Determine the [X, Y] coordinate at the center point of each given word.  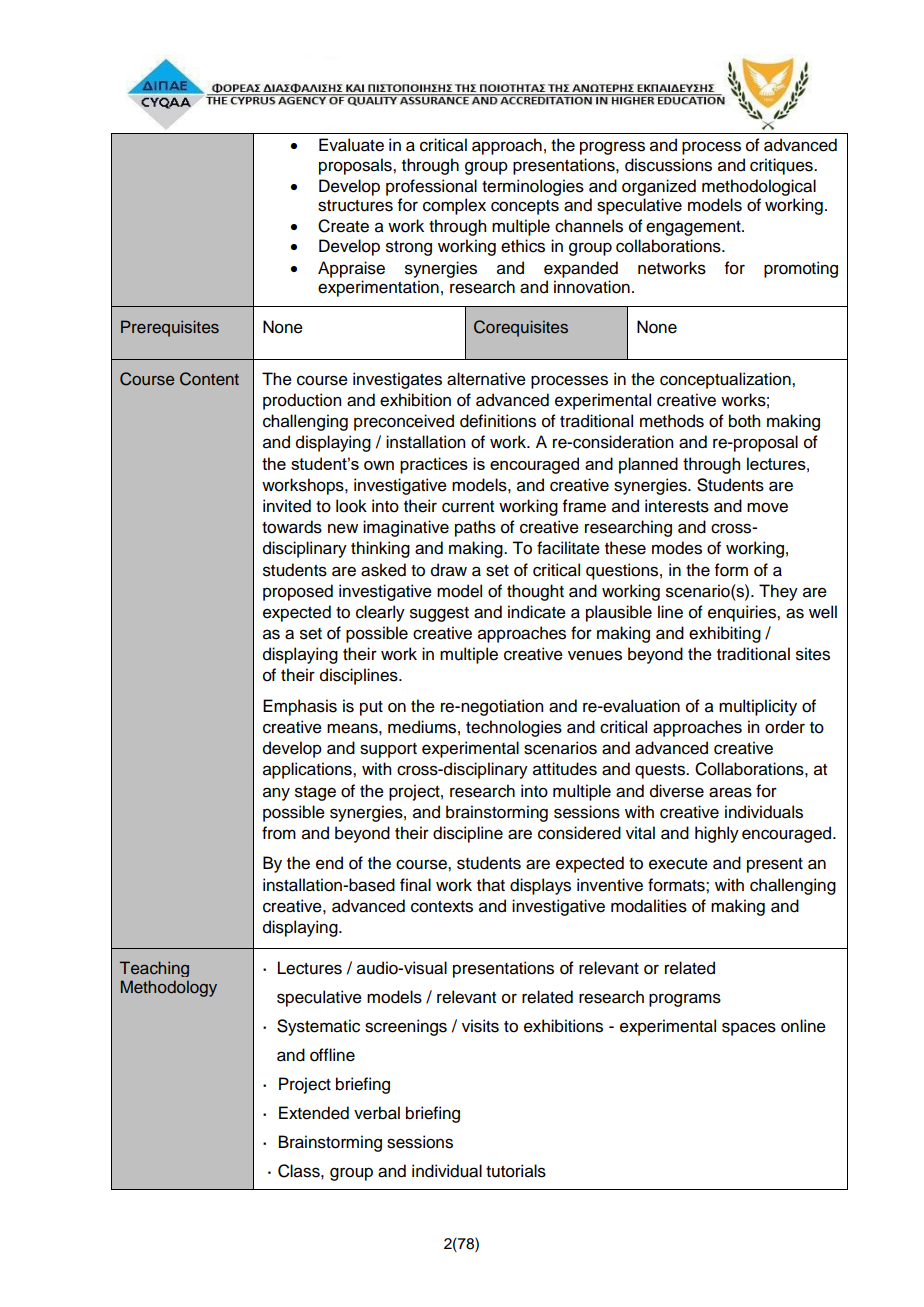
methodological [759, 187]
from [279, 833]
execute [678, 864]
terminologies [533, 187]
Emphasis [300, 707]
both [744, 421]
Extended [314, 1113]
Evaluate [351, 145]
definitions [498, 421]
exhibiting [725, 634]
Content [209, 379]
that [491, 885]
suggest [439, 614]
